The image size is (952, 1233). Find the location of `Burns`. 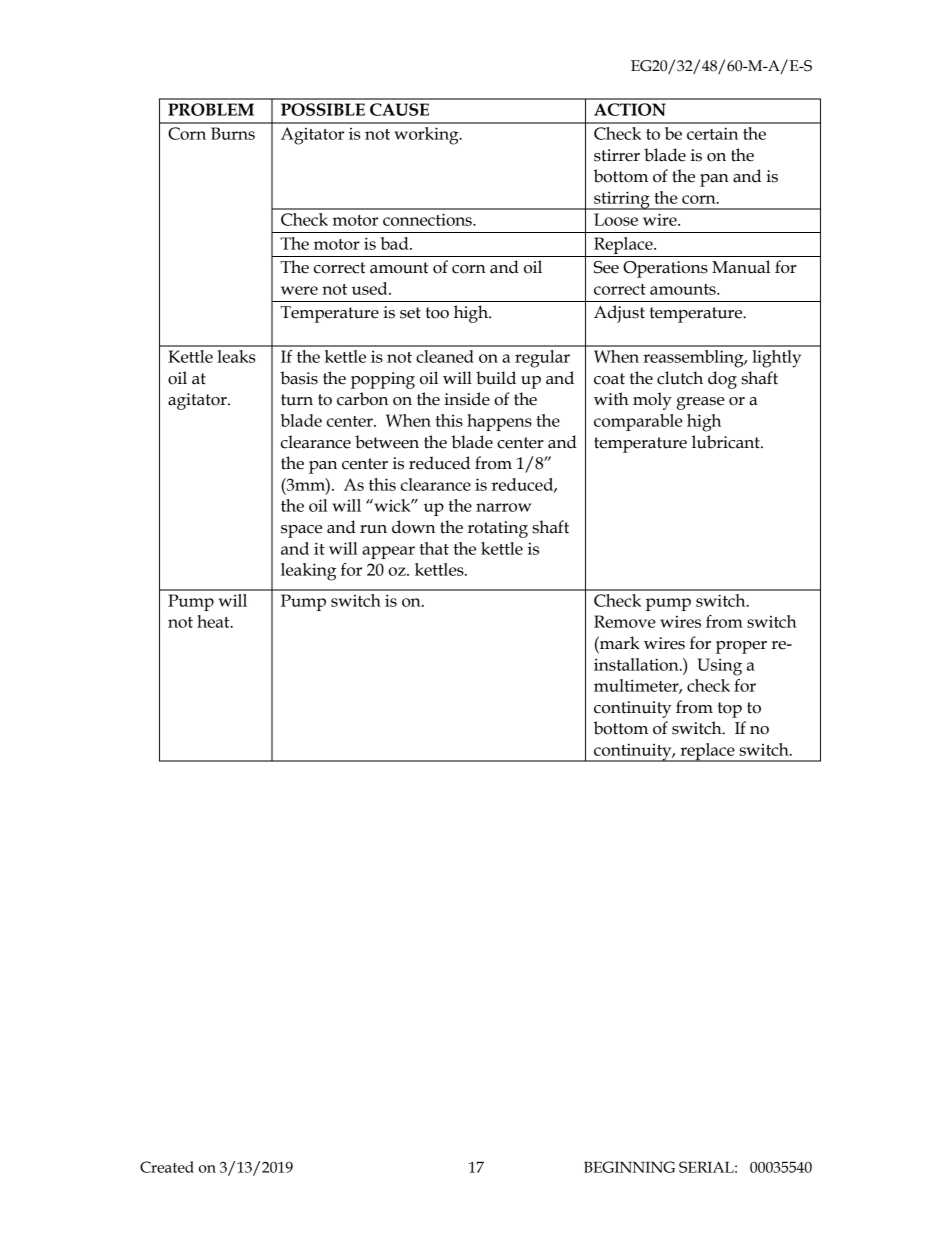

Burns is located at coordinates (233, 133).
